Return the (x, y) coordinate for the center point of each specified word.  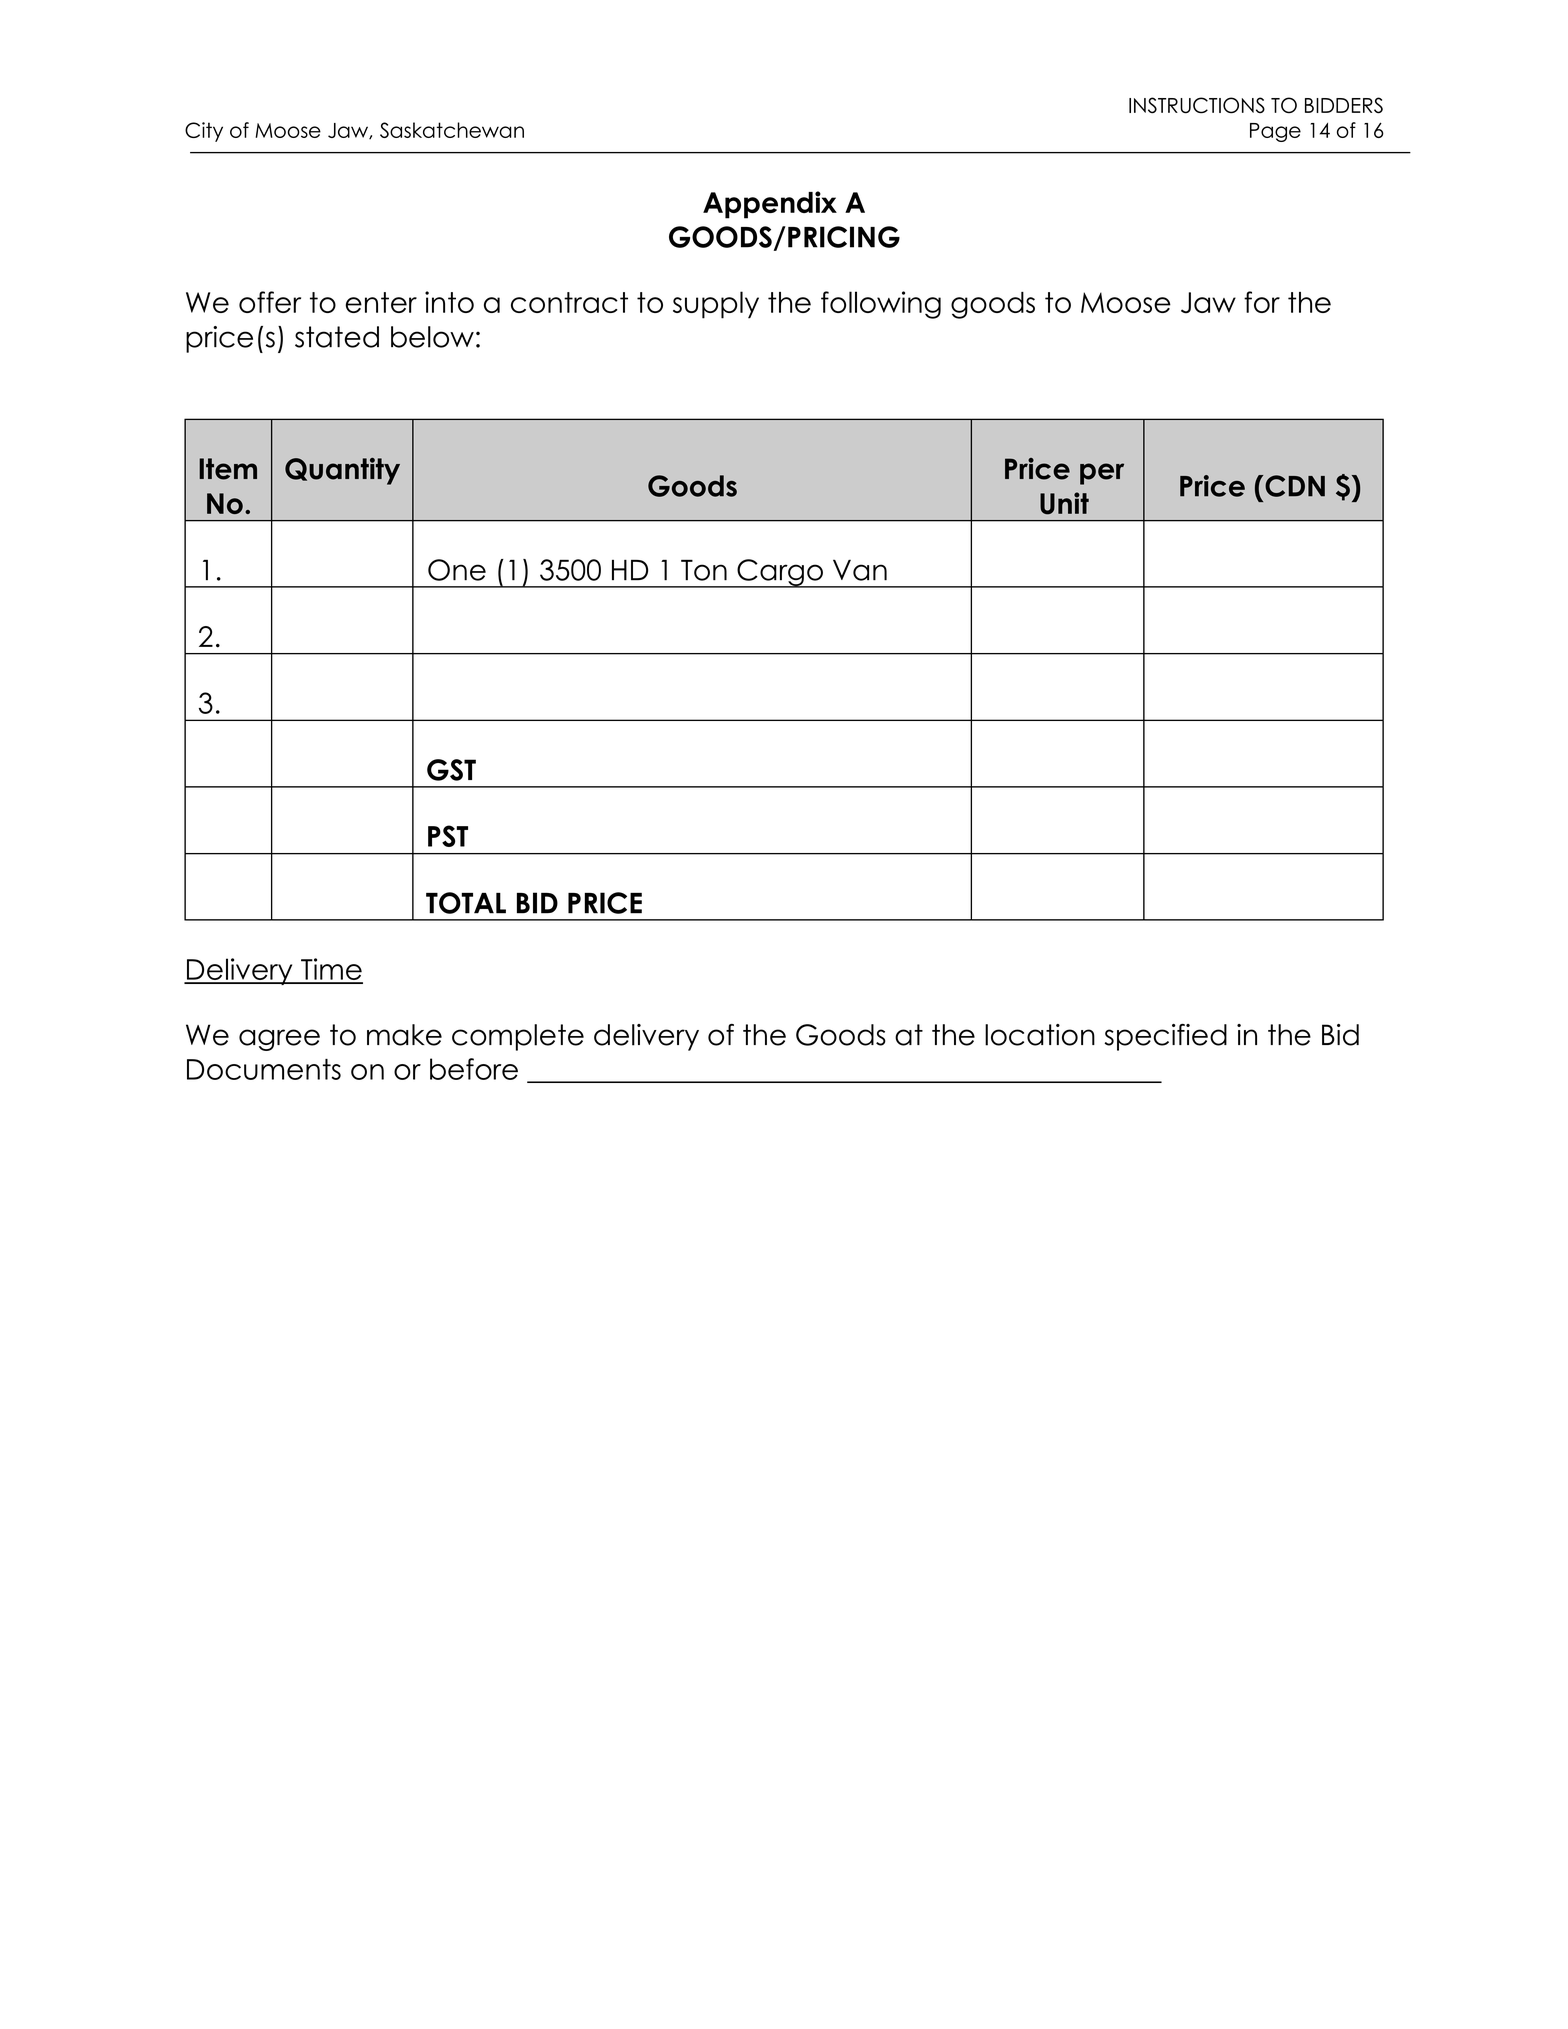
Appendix (770, 205)
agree (279, 1040)
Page (1275, 132)
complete (518, 1037)
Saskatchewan (452, 130)
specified (1165, 1037)
